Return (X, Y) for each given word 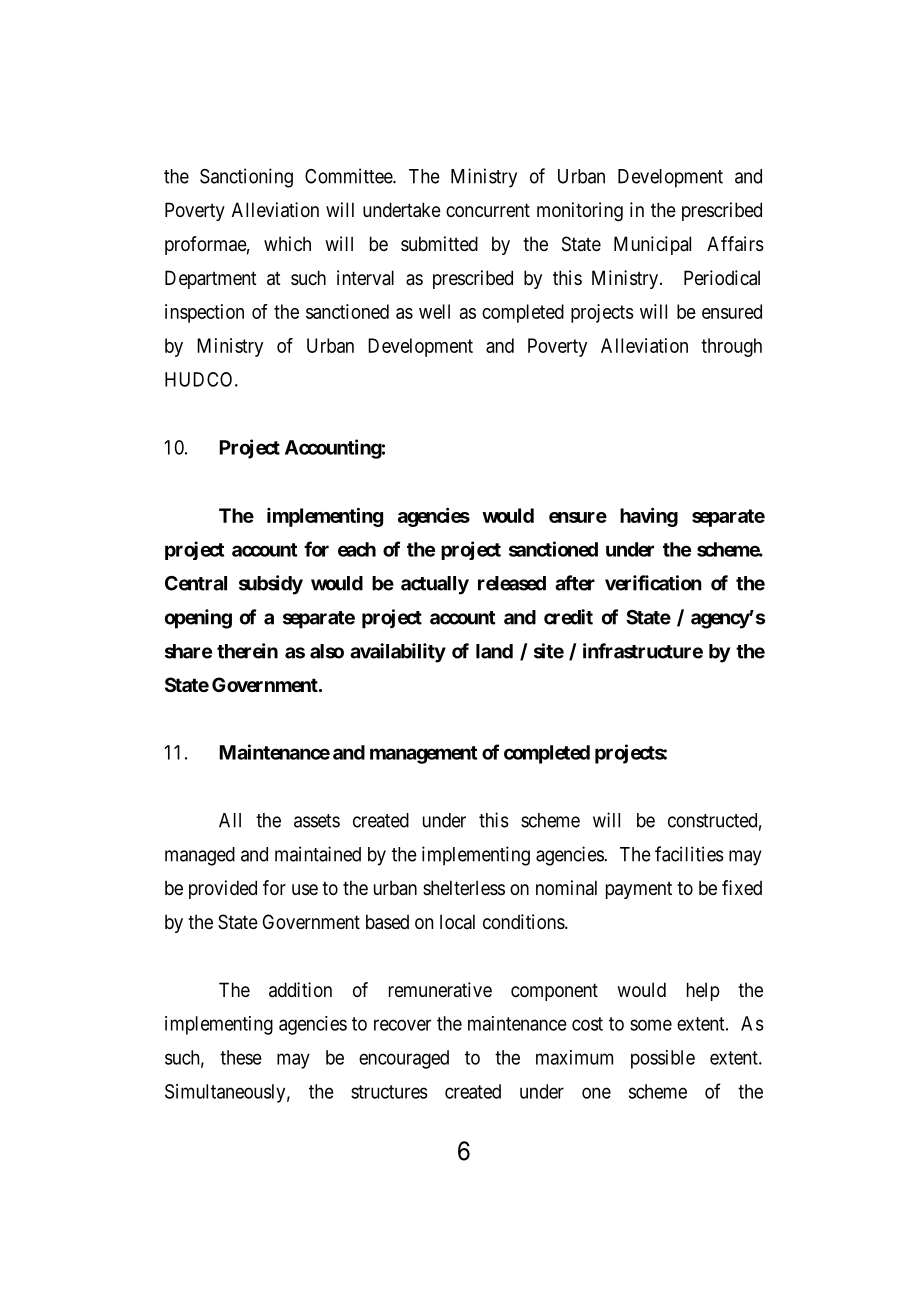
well (434, 311)
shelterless (464, 888)
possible (663, 1059)
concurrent (488, 210)
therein (247, 651)
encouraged (404, 1059)
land (494, 651)
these (241, 1057)
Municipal (652, 245)
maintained (318, 854)
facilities (689, 854)
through (731, 347)
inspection (204, 313)
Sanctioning (246, 178)
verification (653, 583)
